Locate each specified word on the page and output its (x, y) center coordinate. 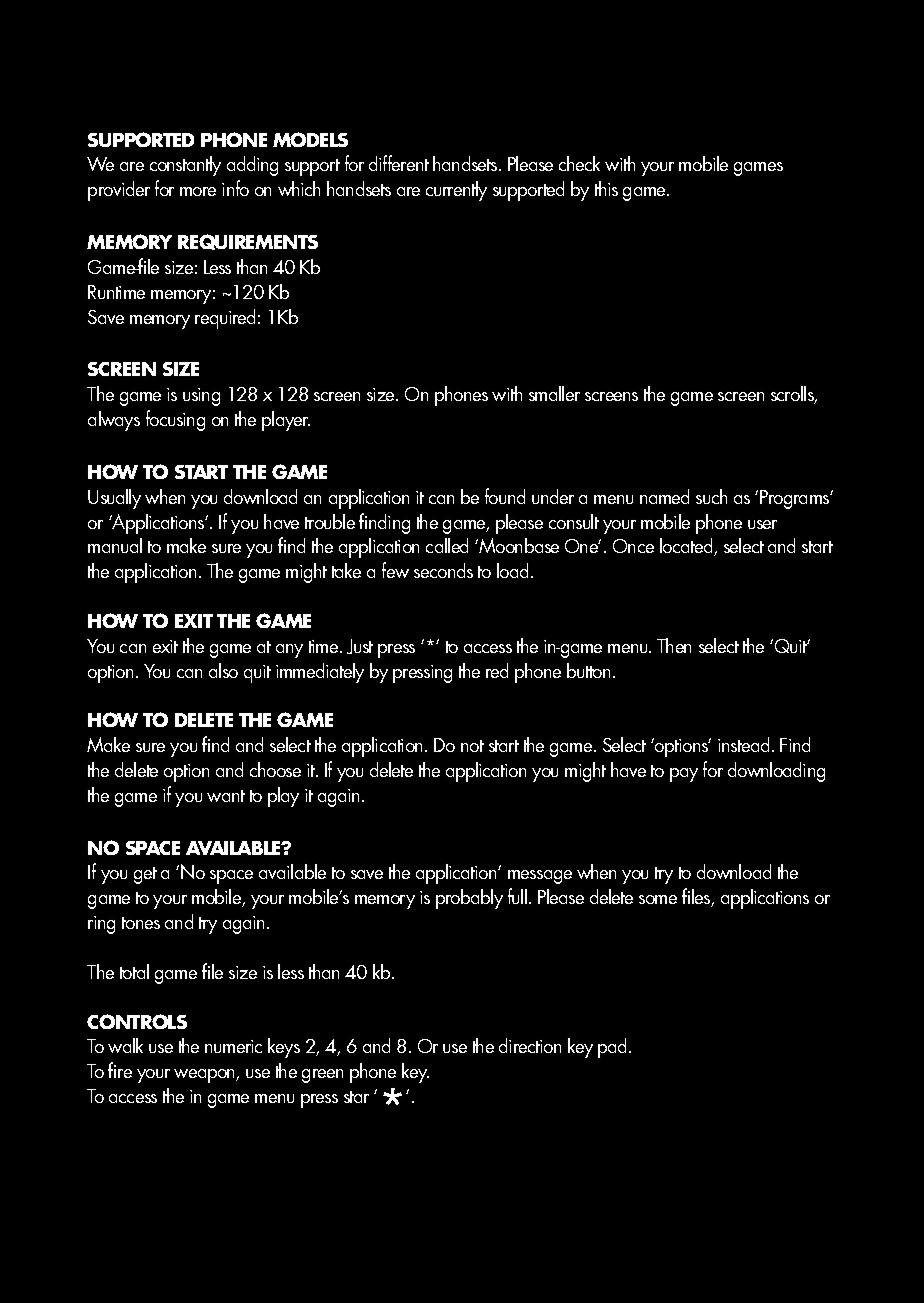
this (606, 188)
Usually (114, 499)
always (114, 421)
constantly (185, 166)
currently (456, 191)
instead (743, 744)
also (223, 670)
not (472, 746)
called (447, 545)
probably (469, 899)
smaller (554, 393)
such (711, 496)
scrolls (793, 395)
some (658, 899)
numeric (233, 1046)
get (145, 875)
